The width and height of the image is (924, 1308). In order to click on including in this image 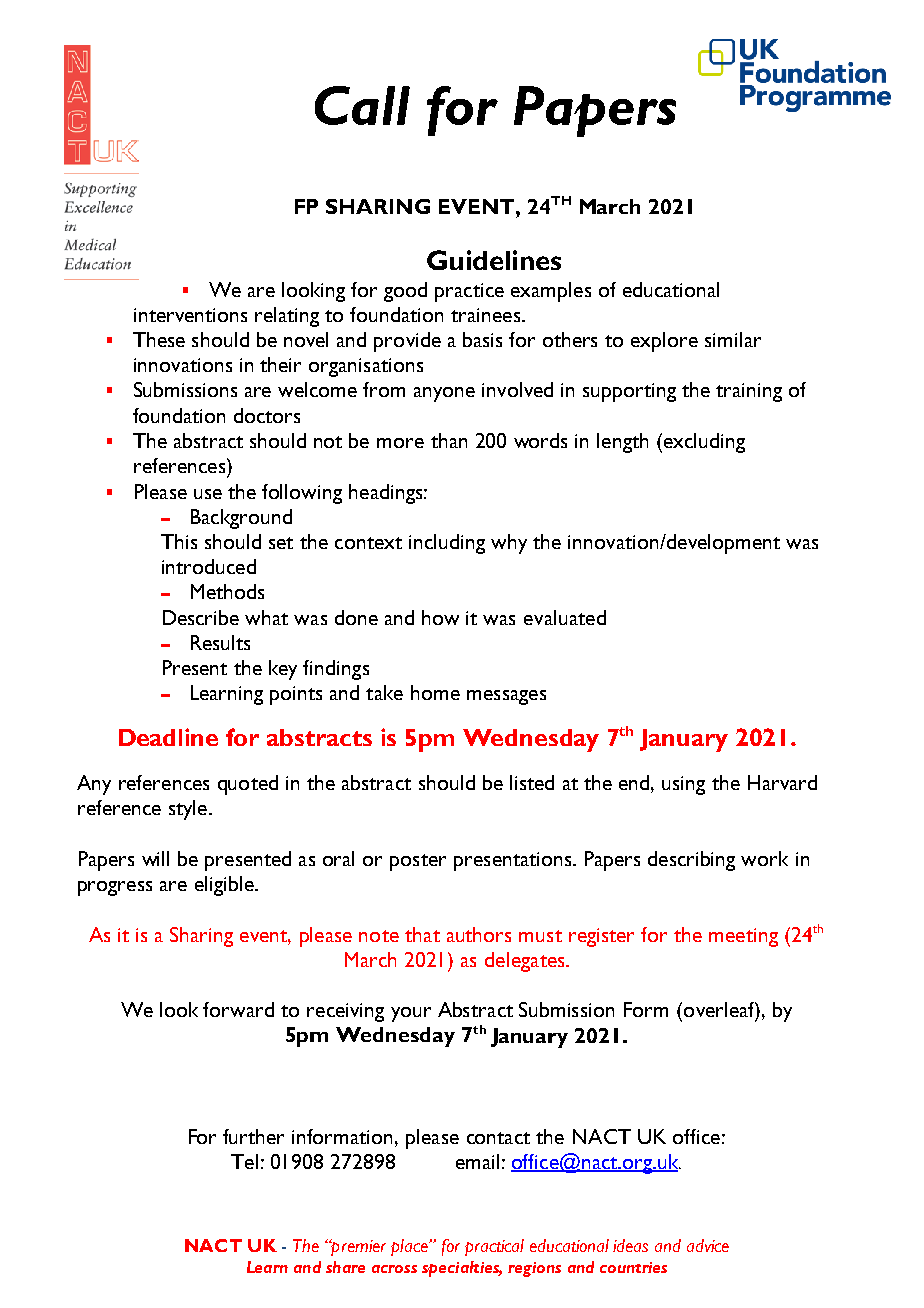, I will do `click(447, 544)`.
